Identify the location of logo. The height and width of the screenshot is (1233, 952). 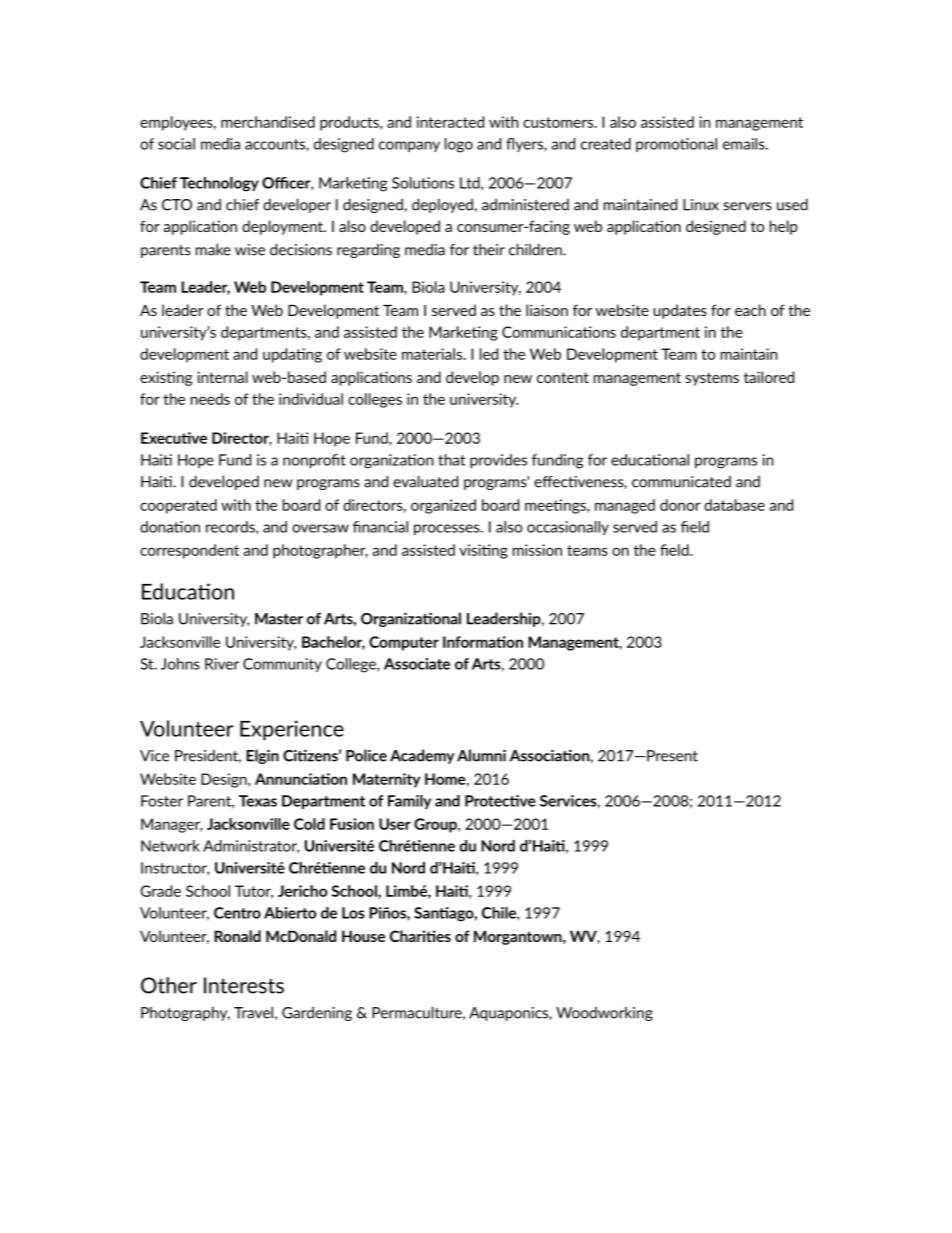
(459, 145).
